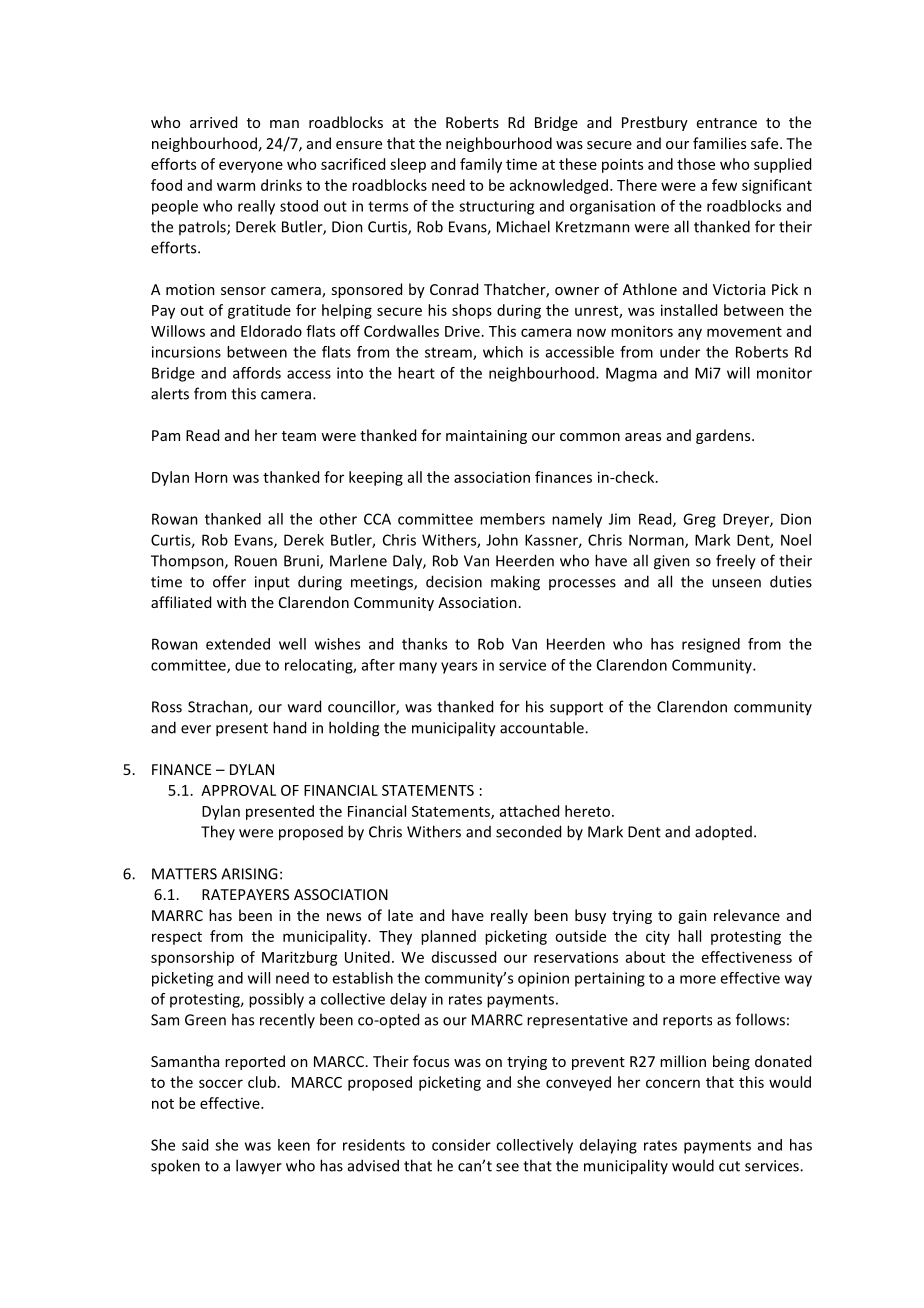 The image size is (924, 1308). Describe the element at coordinates (711, 645) in the screenshot. I see `resigned` at that location.
